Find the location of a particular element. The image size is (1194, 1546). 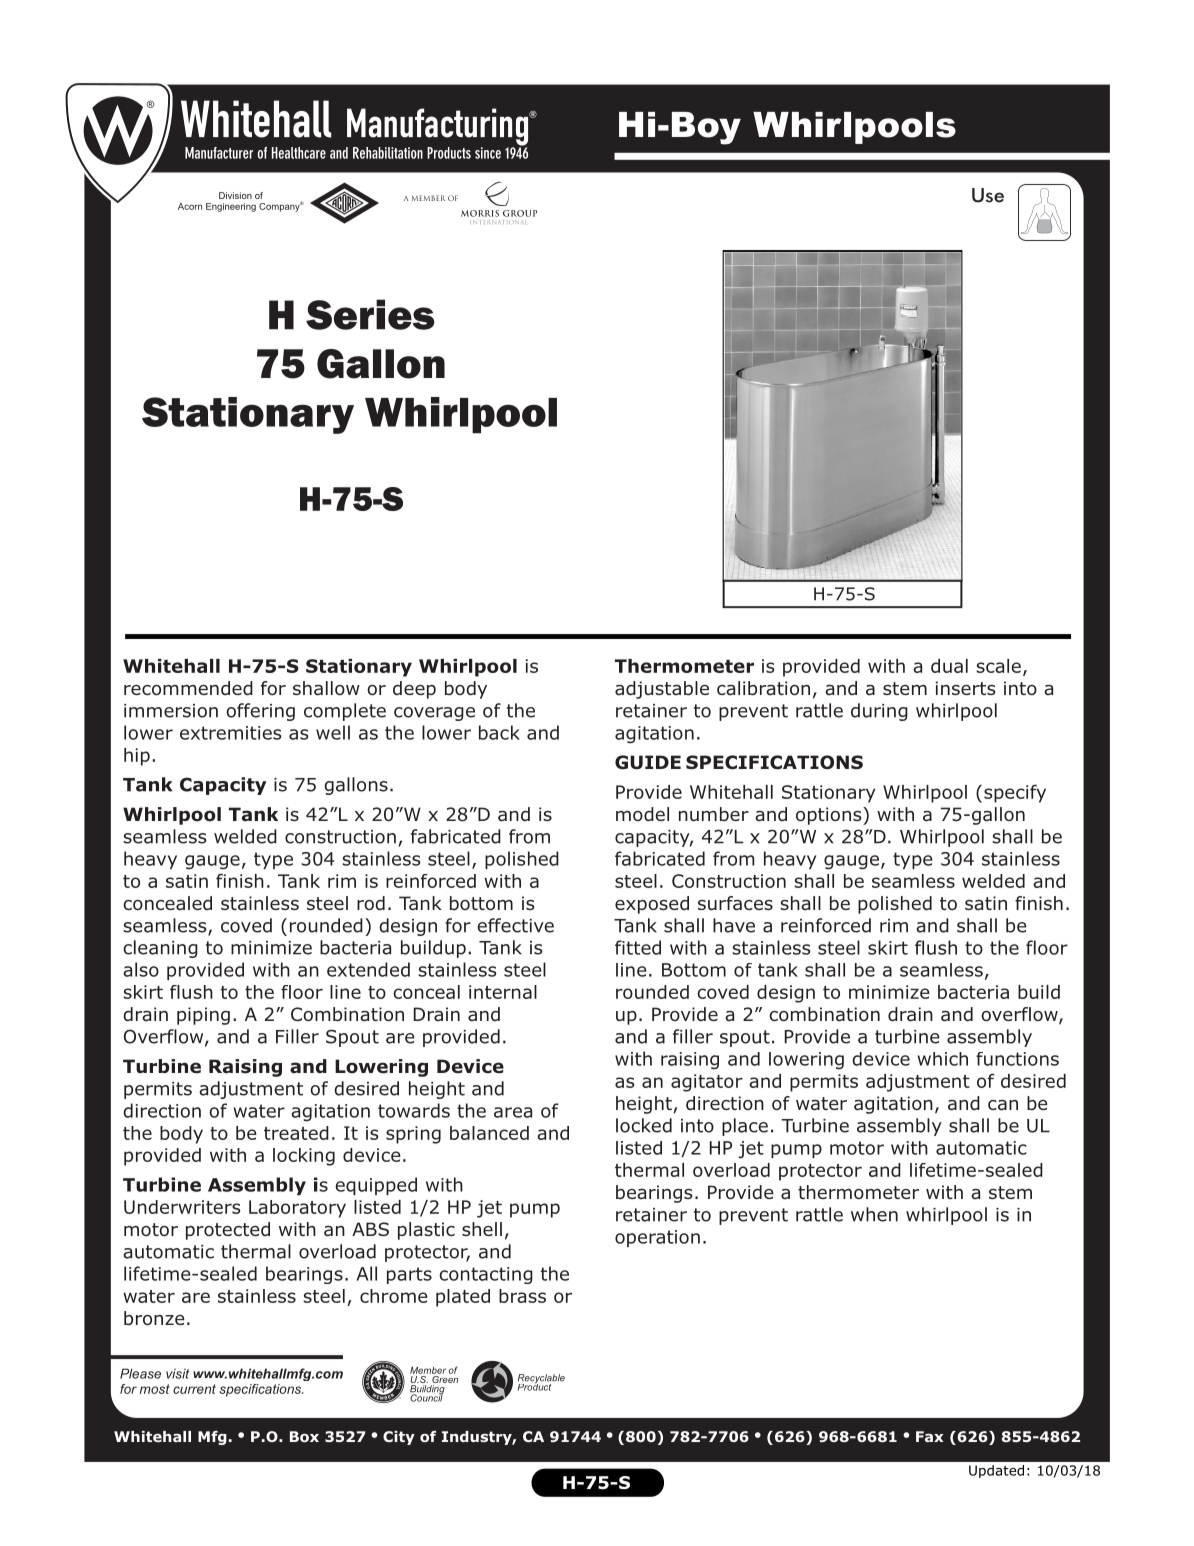

Fax is located at coordinates (930, 1436).
